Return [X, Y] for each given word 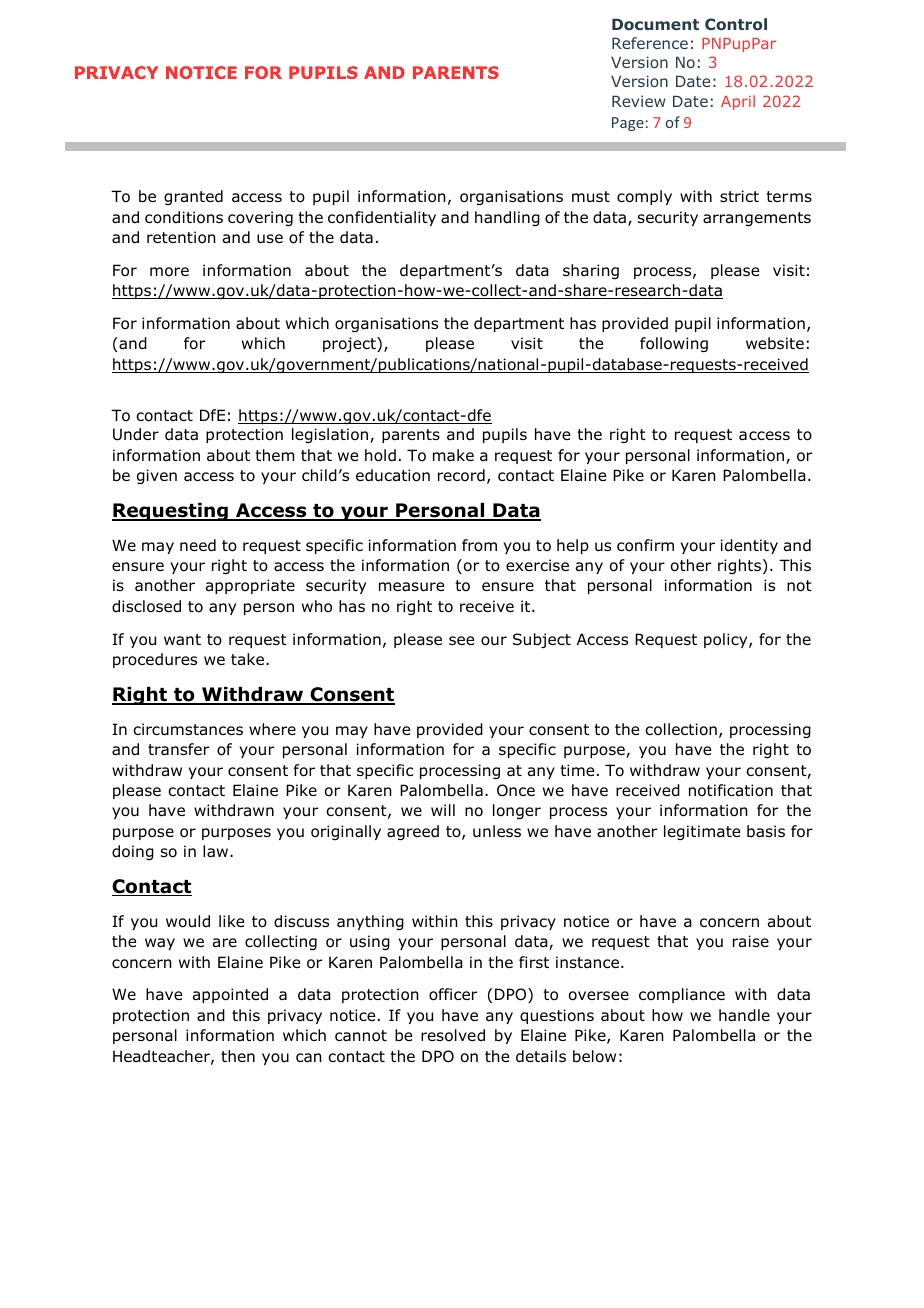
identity [749, 546]
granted [193, 197]
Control [736, 24]
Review [639, 101]
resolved [453, 1035]
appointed [230, 995]
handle [744, 1015]
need [198, 545]
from [479, 545]
